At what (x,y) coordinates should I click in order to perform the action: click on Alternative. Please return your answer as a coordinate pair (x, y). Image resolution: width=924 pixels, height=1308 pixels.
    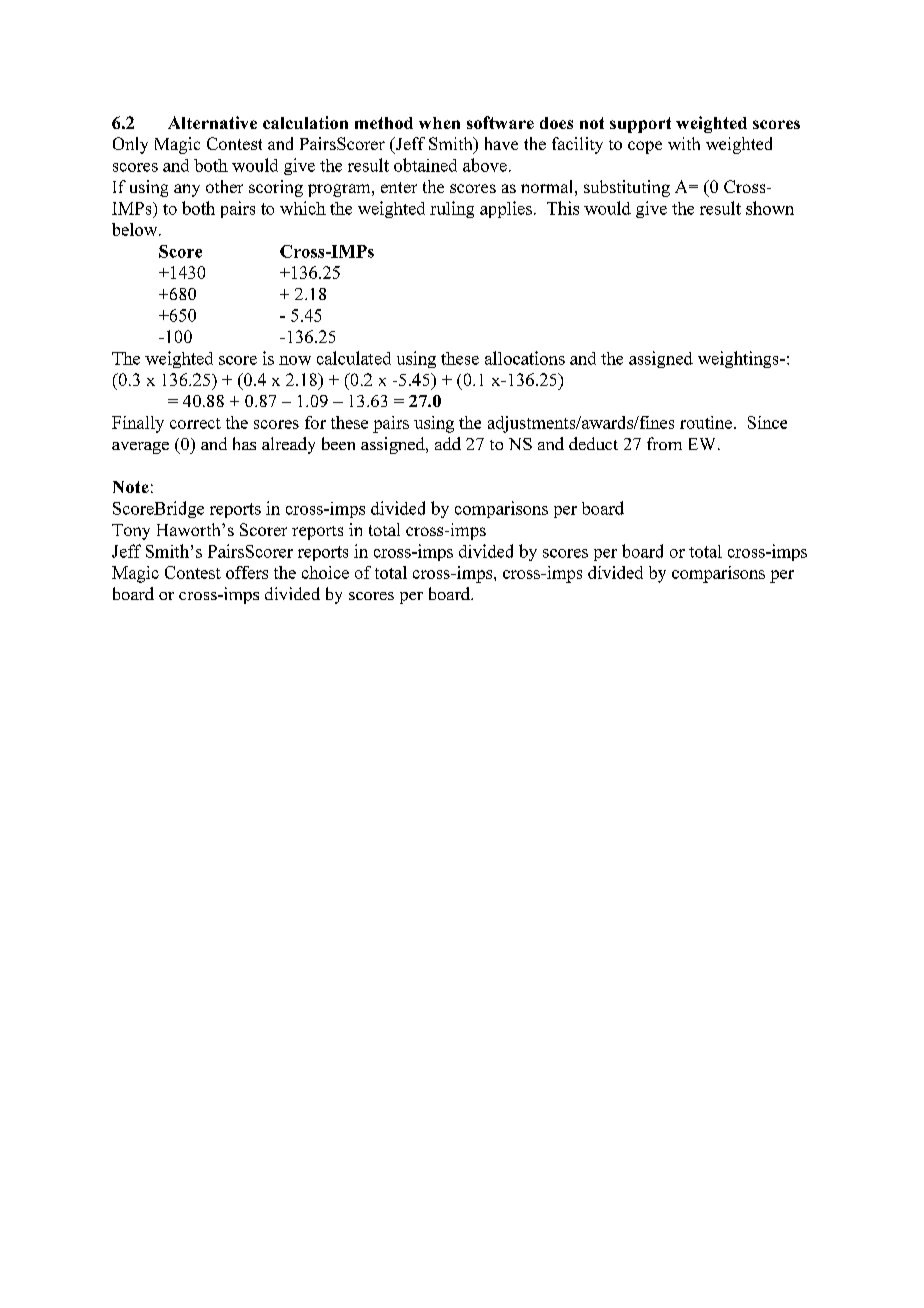
    Looking at the image, I should click on (212, 122).
